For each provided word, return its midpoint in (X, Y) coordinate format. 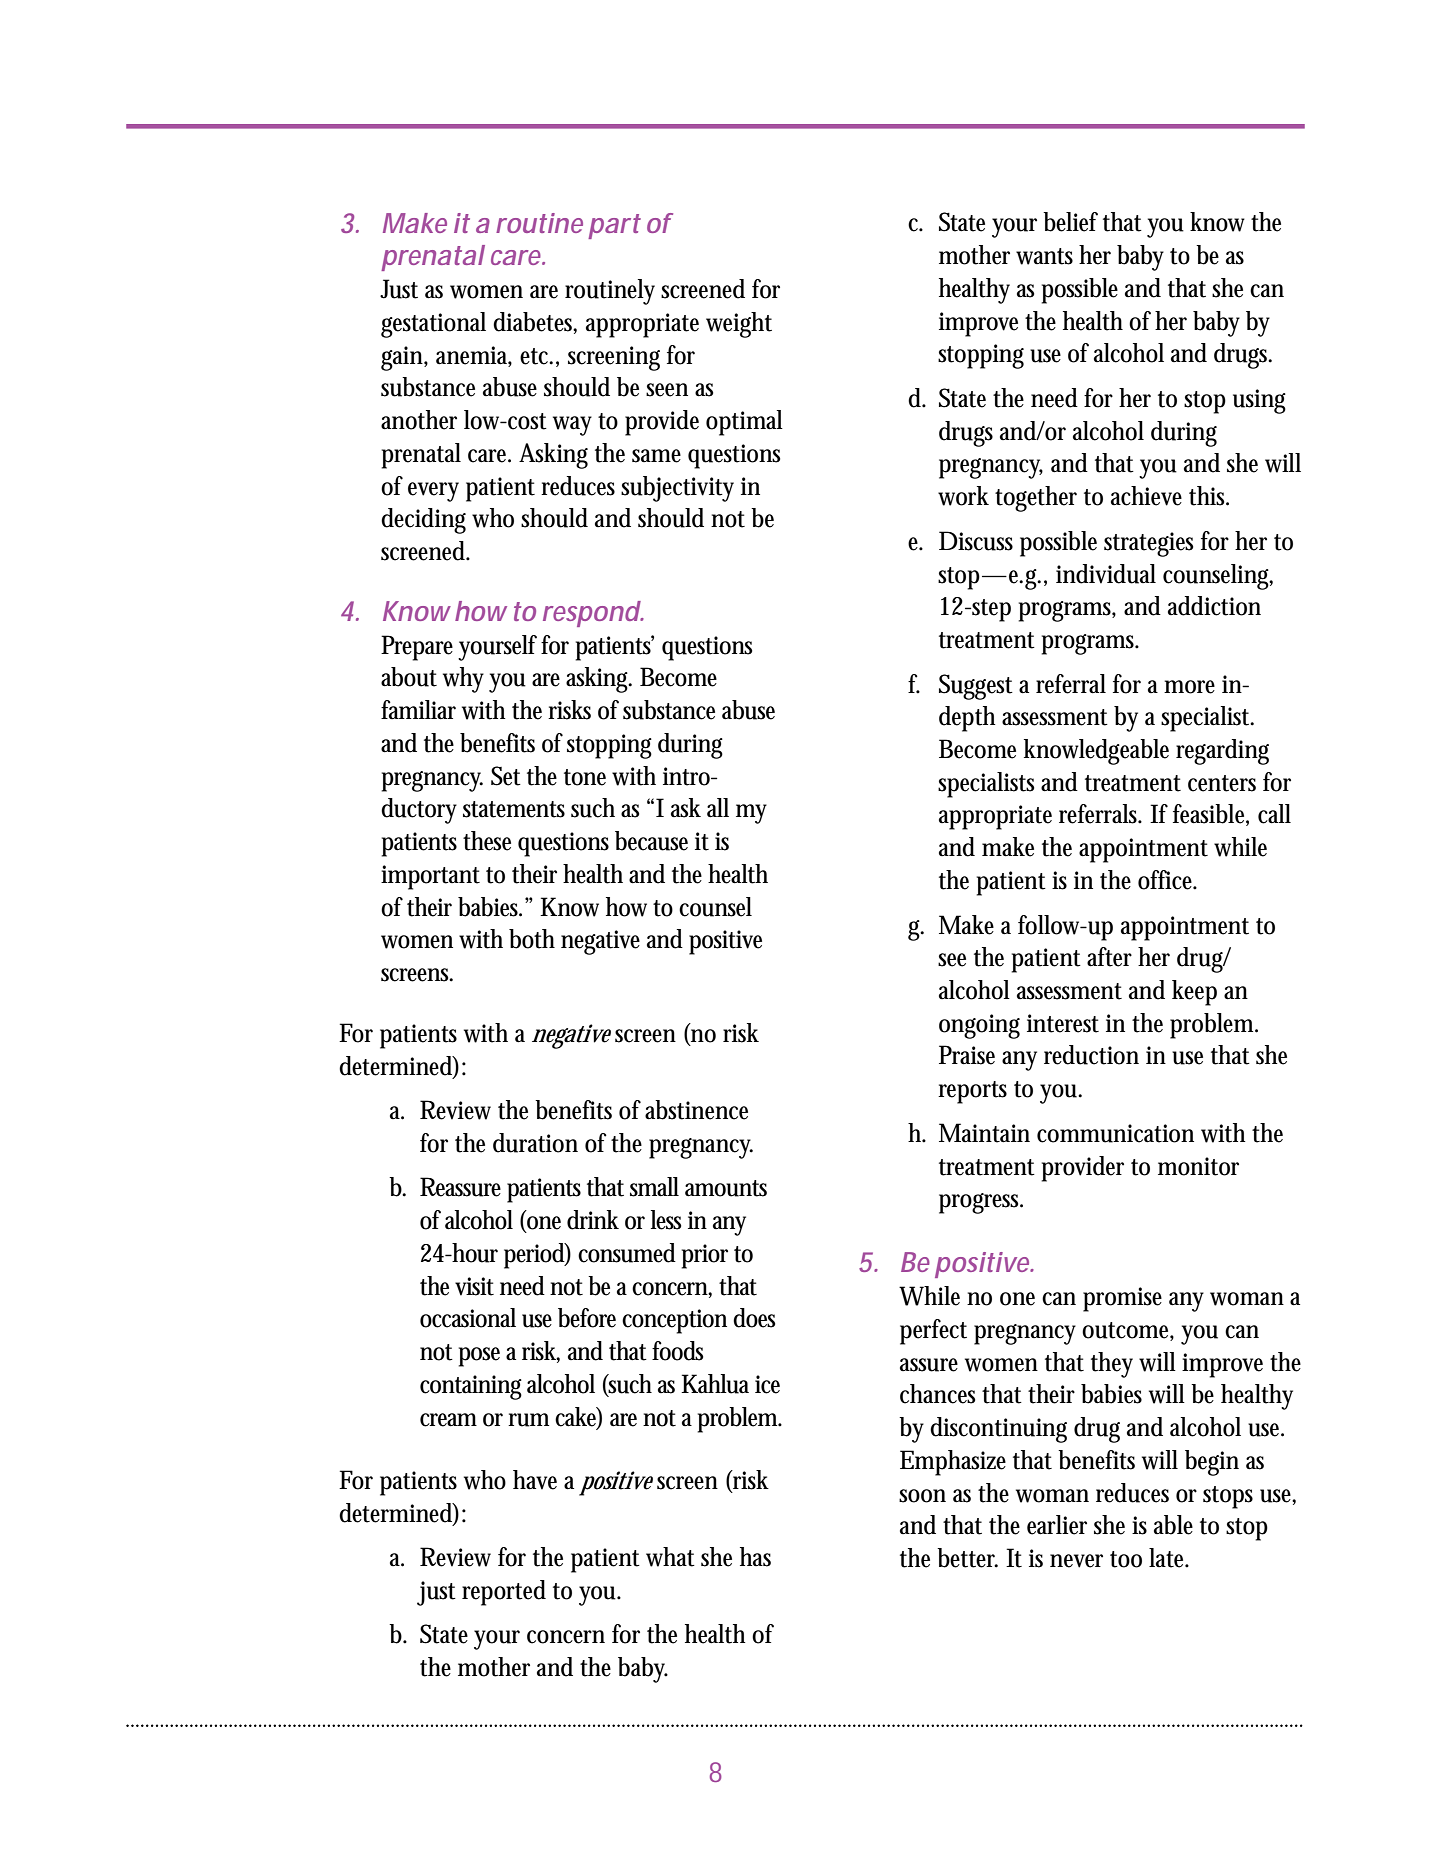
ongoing (979, 1026)
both (532, 939)
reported (504, 1593)
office (1167, 880)
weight (739, 325)
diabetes (535, 323)
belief (1070, 222)
